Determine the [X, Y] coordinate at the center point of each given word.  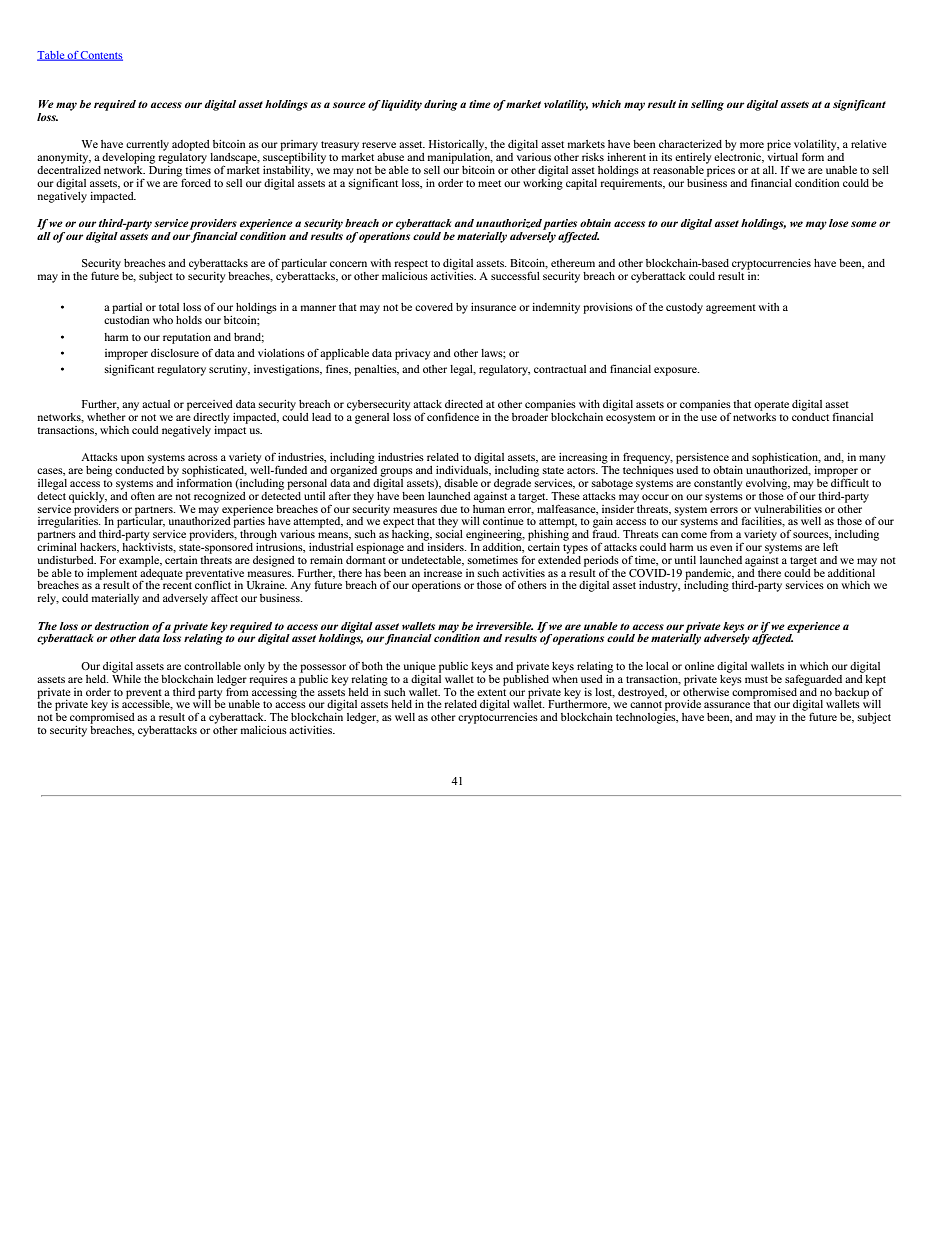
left [830, 546]
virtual [782, 155]
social [449, 532]
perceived [210, 405]
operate [771, 406]
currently [147, 145]
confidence [453, 417]
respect [411, 265]
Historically [458, 145]
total [169, 307]
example [140, 561]
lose [839, 223]
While [126, 677]
